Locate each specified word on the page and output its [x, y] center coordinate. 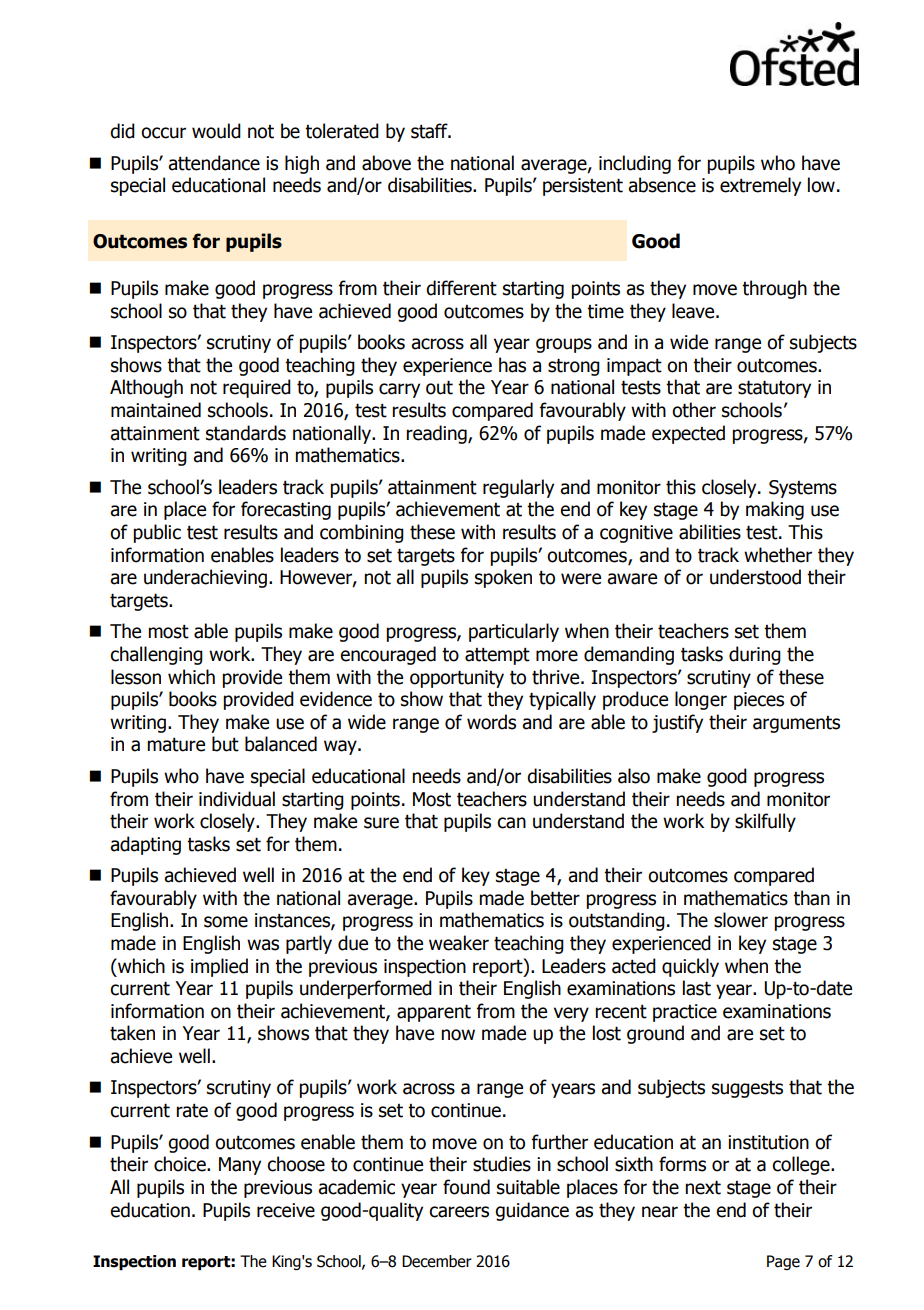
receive [286, 1210]
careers [459, 1212]
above [386, 163]
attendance [214, 163]
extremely [760, 186]
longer [701, 700]
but [225, 744]
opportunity [457, 679]
